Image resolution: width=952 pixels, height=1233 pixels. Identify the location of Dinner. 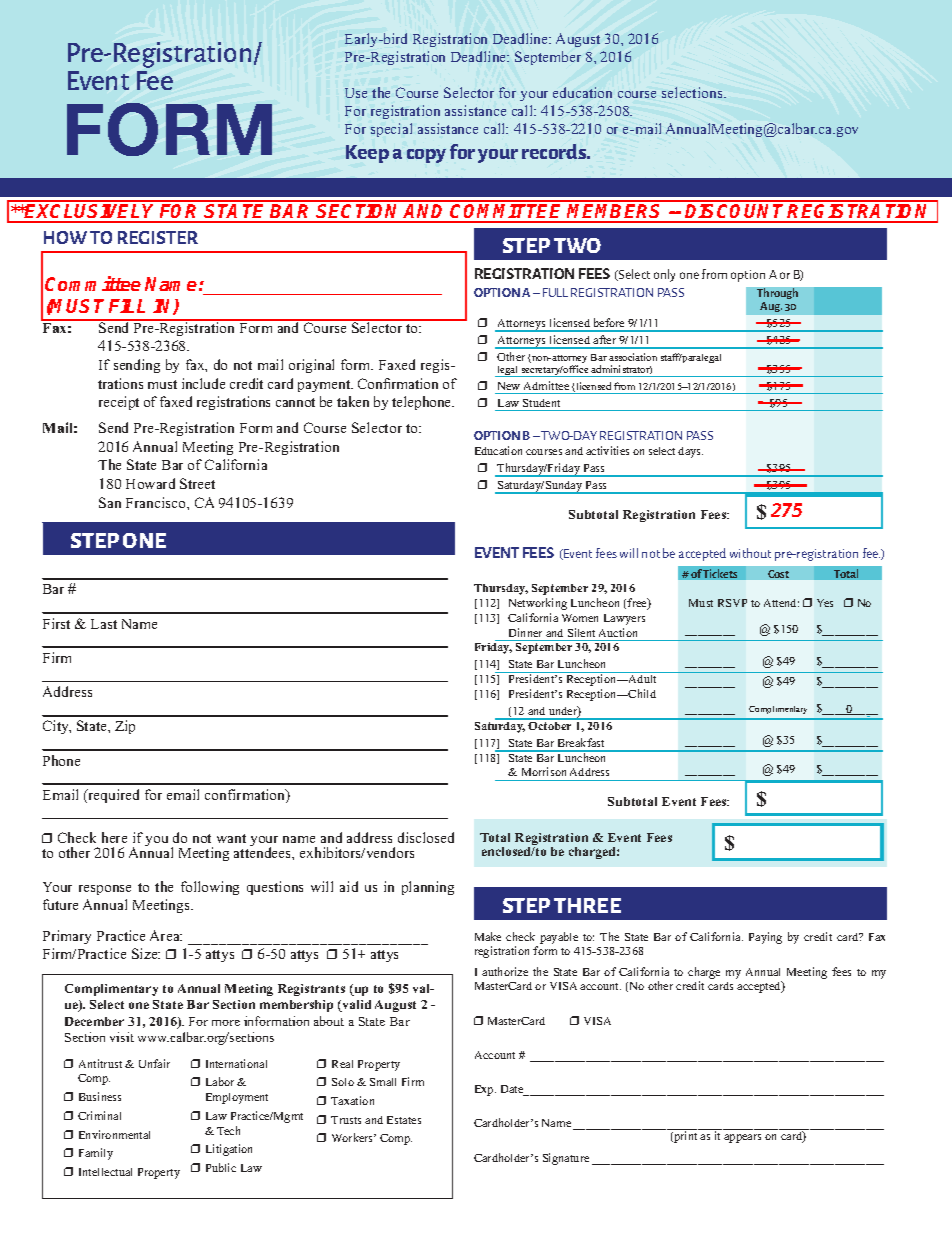
(525, 632).
